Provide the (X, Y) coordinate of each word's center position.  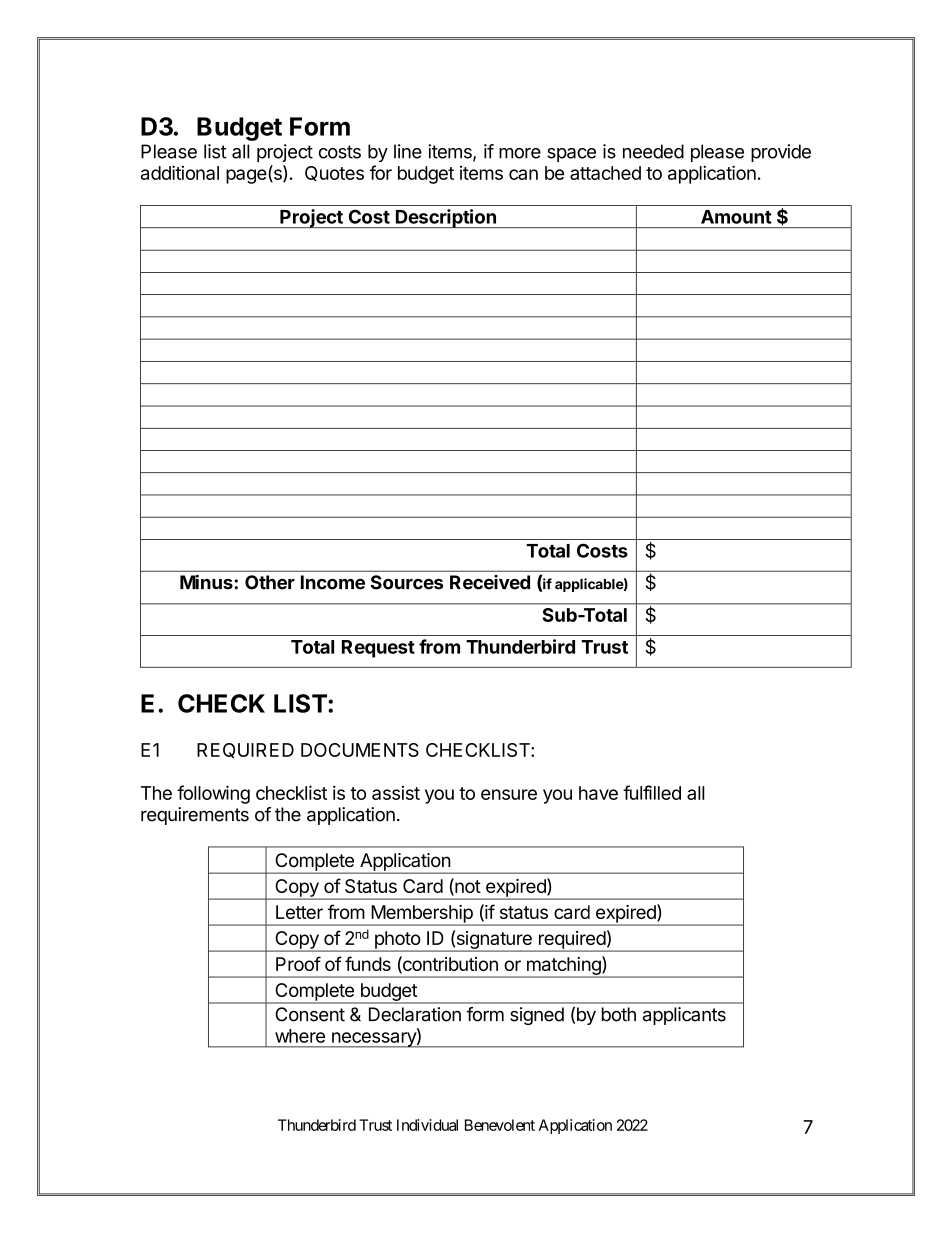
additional (180, 172)
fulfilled (652, 792)
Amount (736, 217)
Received (490, 582)
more (520, 153)
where (300, 1036)
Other (270, 582)
